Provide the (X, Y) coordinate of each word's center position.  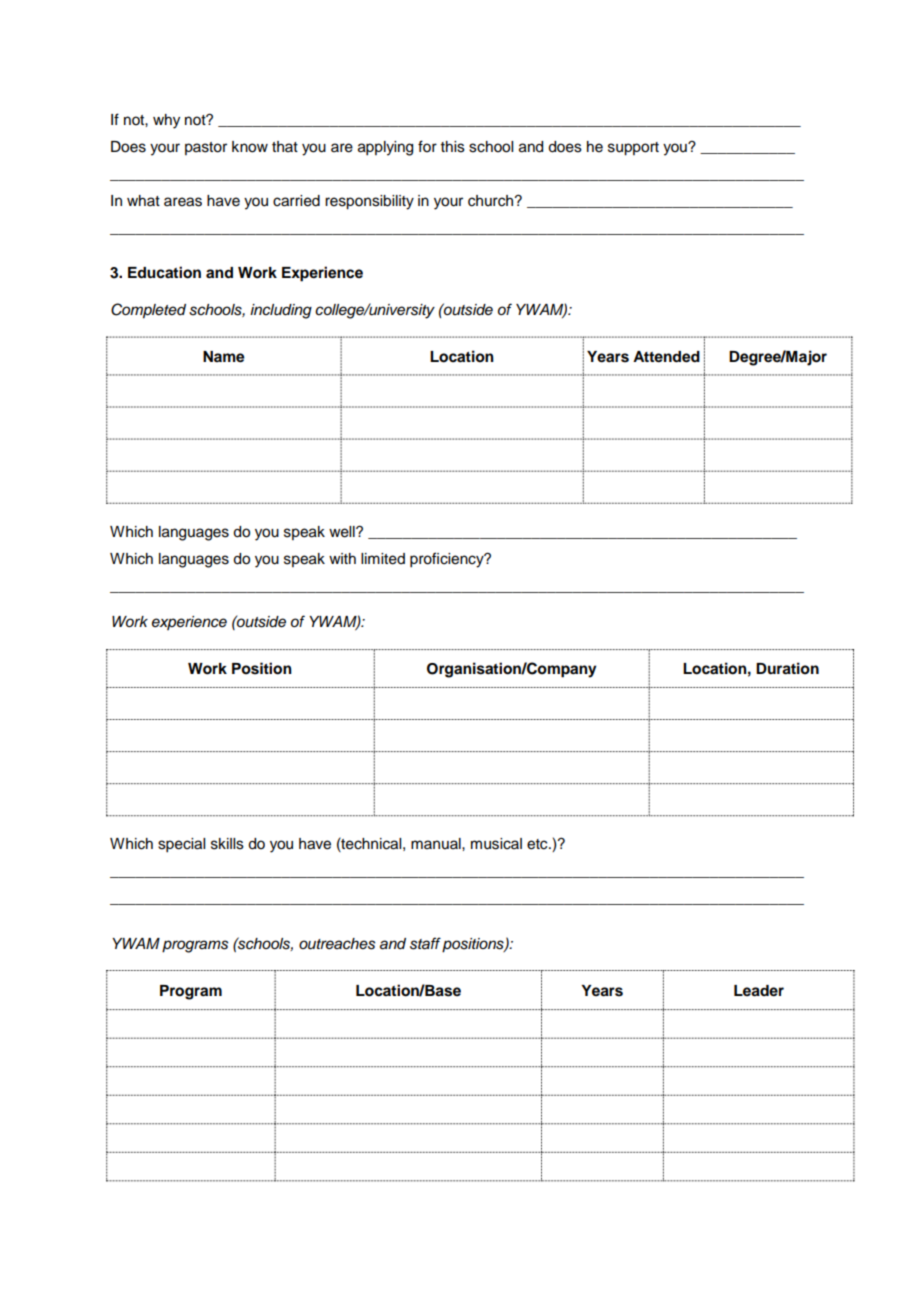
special (181, 845)
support (633, 149)
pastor (206, 148)
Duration (787, 668)
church (492, 201)
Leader (759, 991)
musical (496, 844)
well (343, 532)
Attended (666, 357)
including (281, 311)
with (342, 558)
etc (538, 844)
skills (227, 844)
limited (383, 559)
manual (437, 843)
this (453, 147)
